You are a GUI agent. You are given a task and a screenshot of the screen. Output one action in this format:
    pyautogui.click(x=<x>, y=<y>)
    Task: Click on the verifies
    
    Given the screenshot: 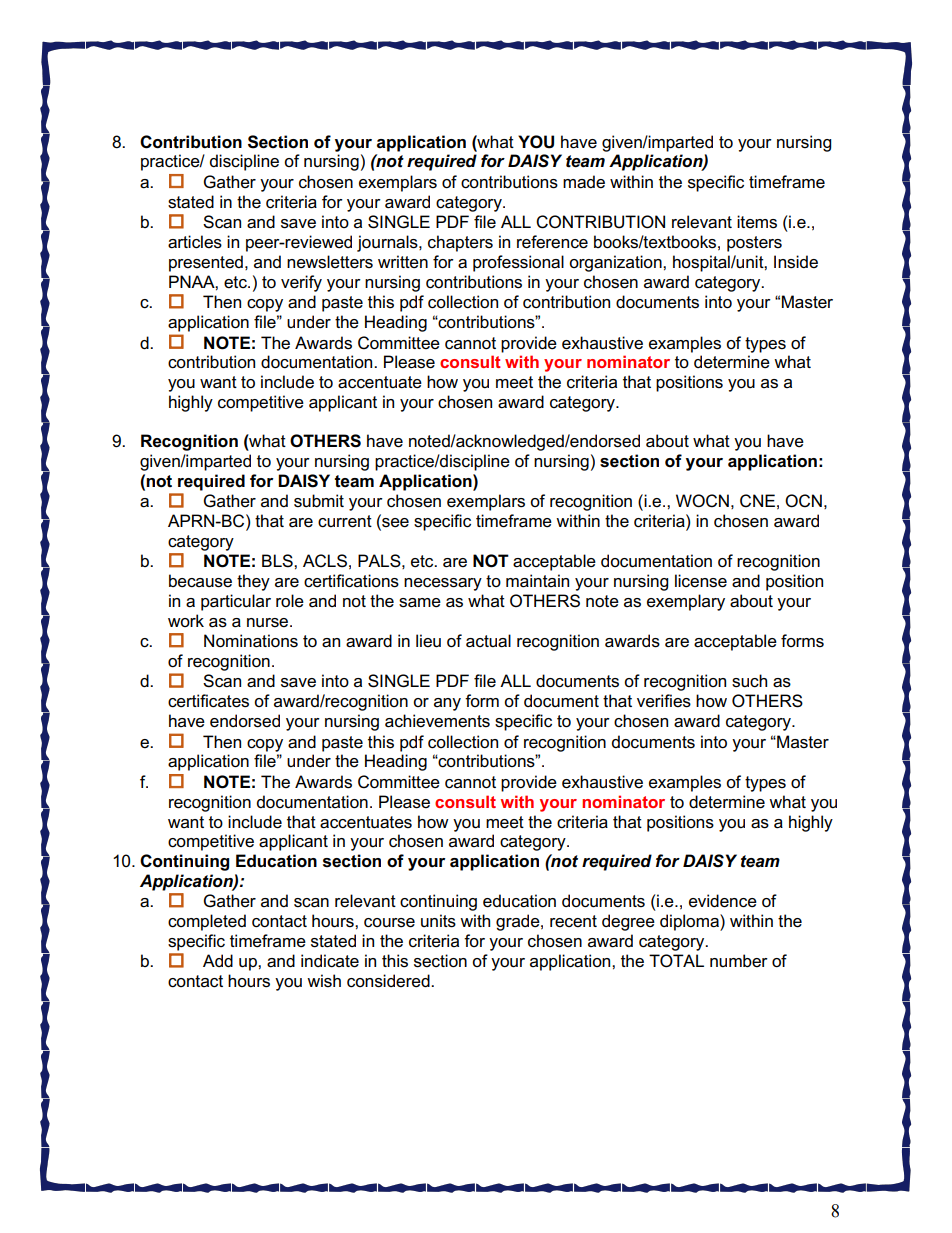 What is the action you would take?
    pyautogui.click(x=664, y=701)
